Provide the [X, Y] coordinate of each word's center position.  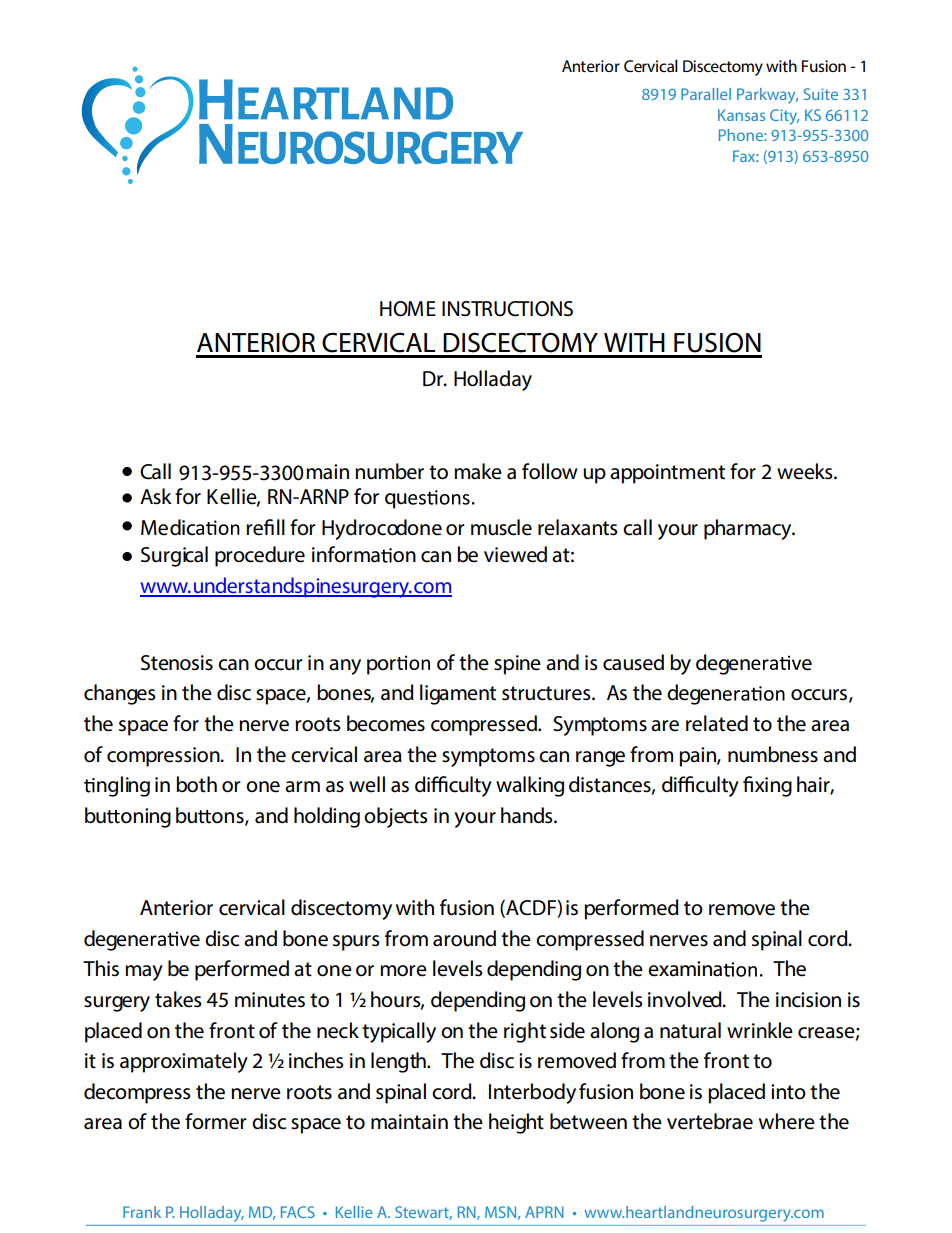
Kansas [741, 115]
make [478, 471]
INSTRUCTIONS [507, 309]
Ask [156, 496]
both [196, 784]
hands [528, 815]
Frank [142, 1212]
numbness [773, 754]
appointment [667, 474]
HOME [408, 309]
